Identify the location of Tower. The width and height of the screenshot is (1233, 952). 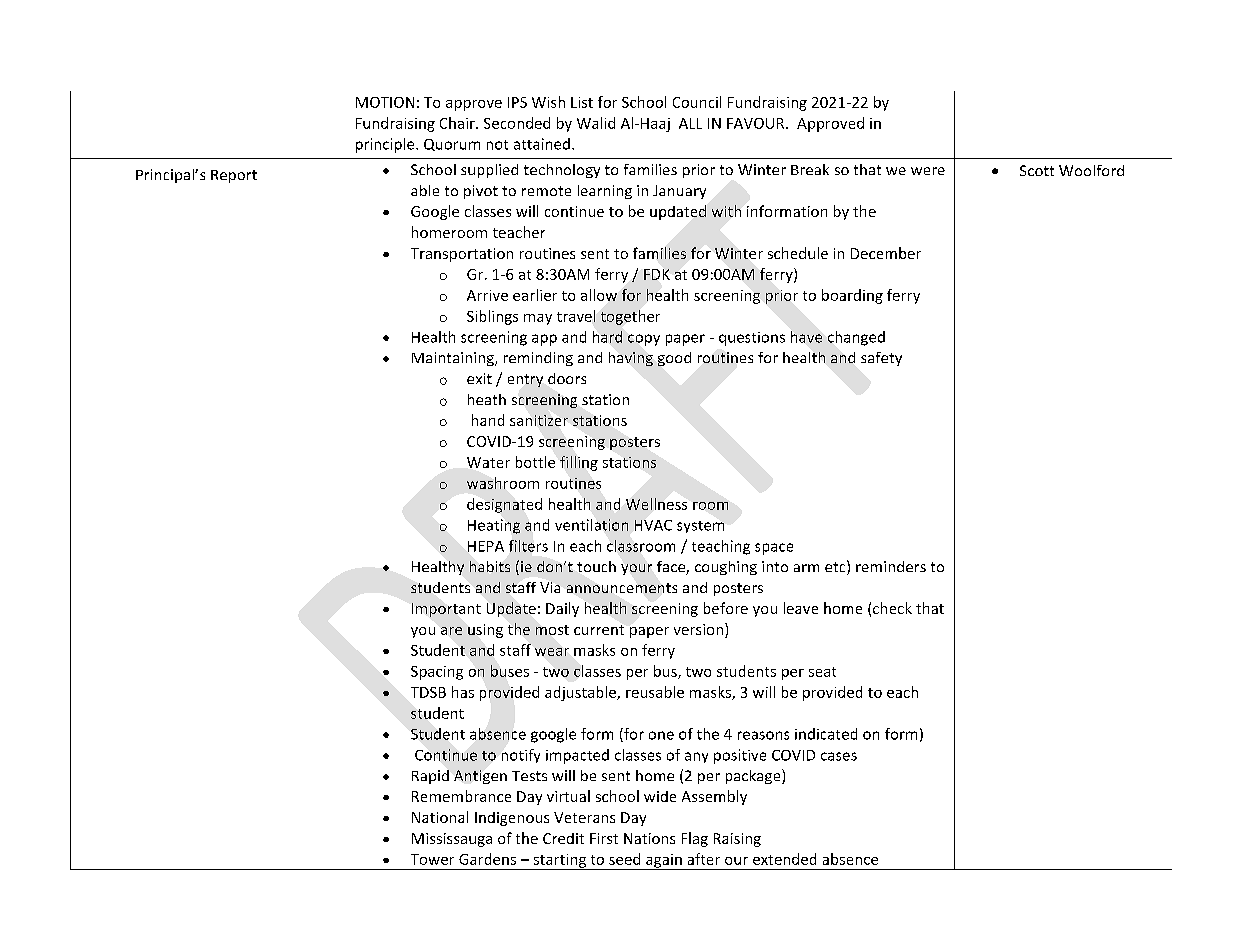
(432, 859).
